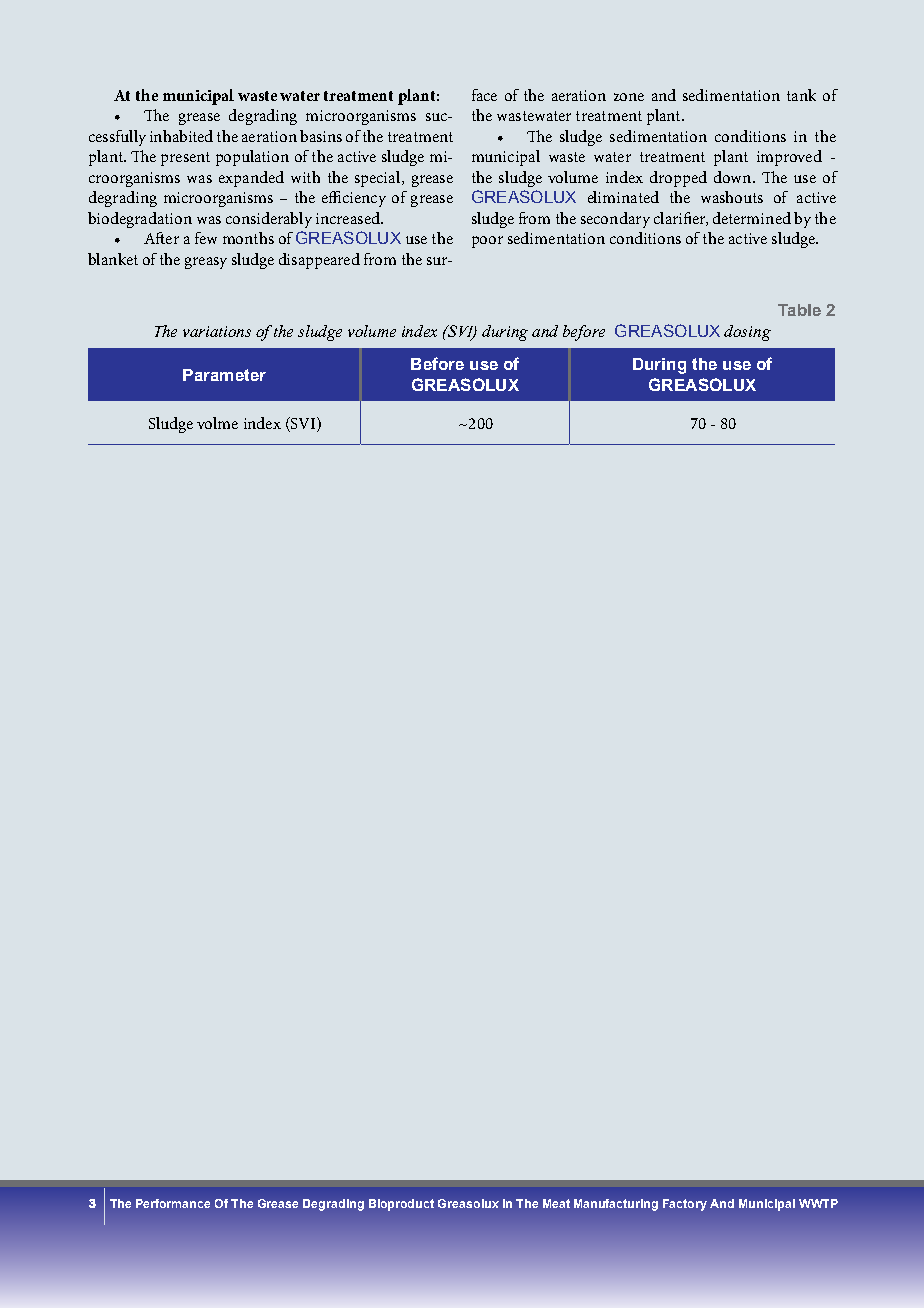 Image resolution: width=924 pixels, height=1308 pixels. I want to click on present, so click(185, 159).
